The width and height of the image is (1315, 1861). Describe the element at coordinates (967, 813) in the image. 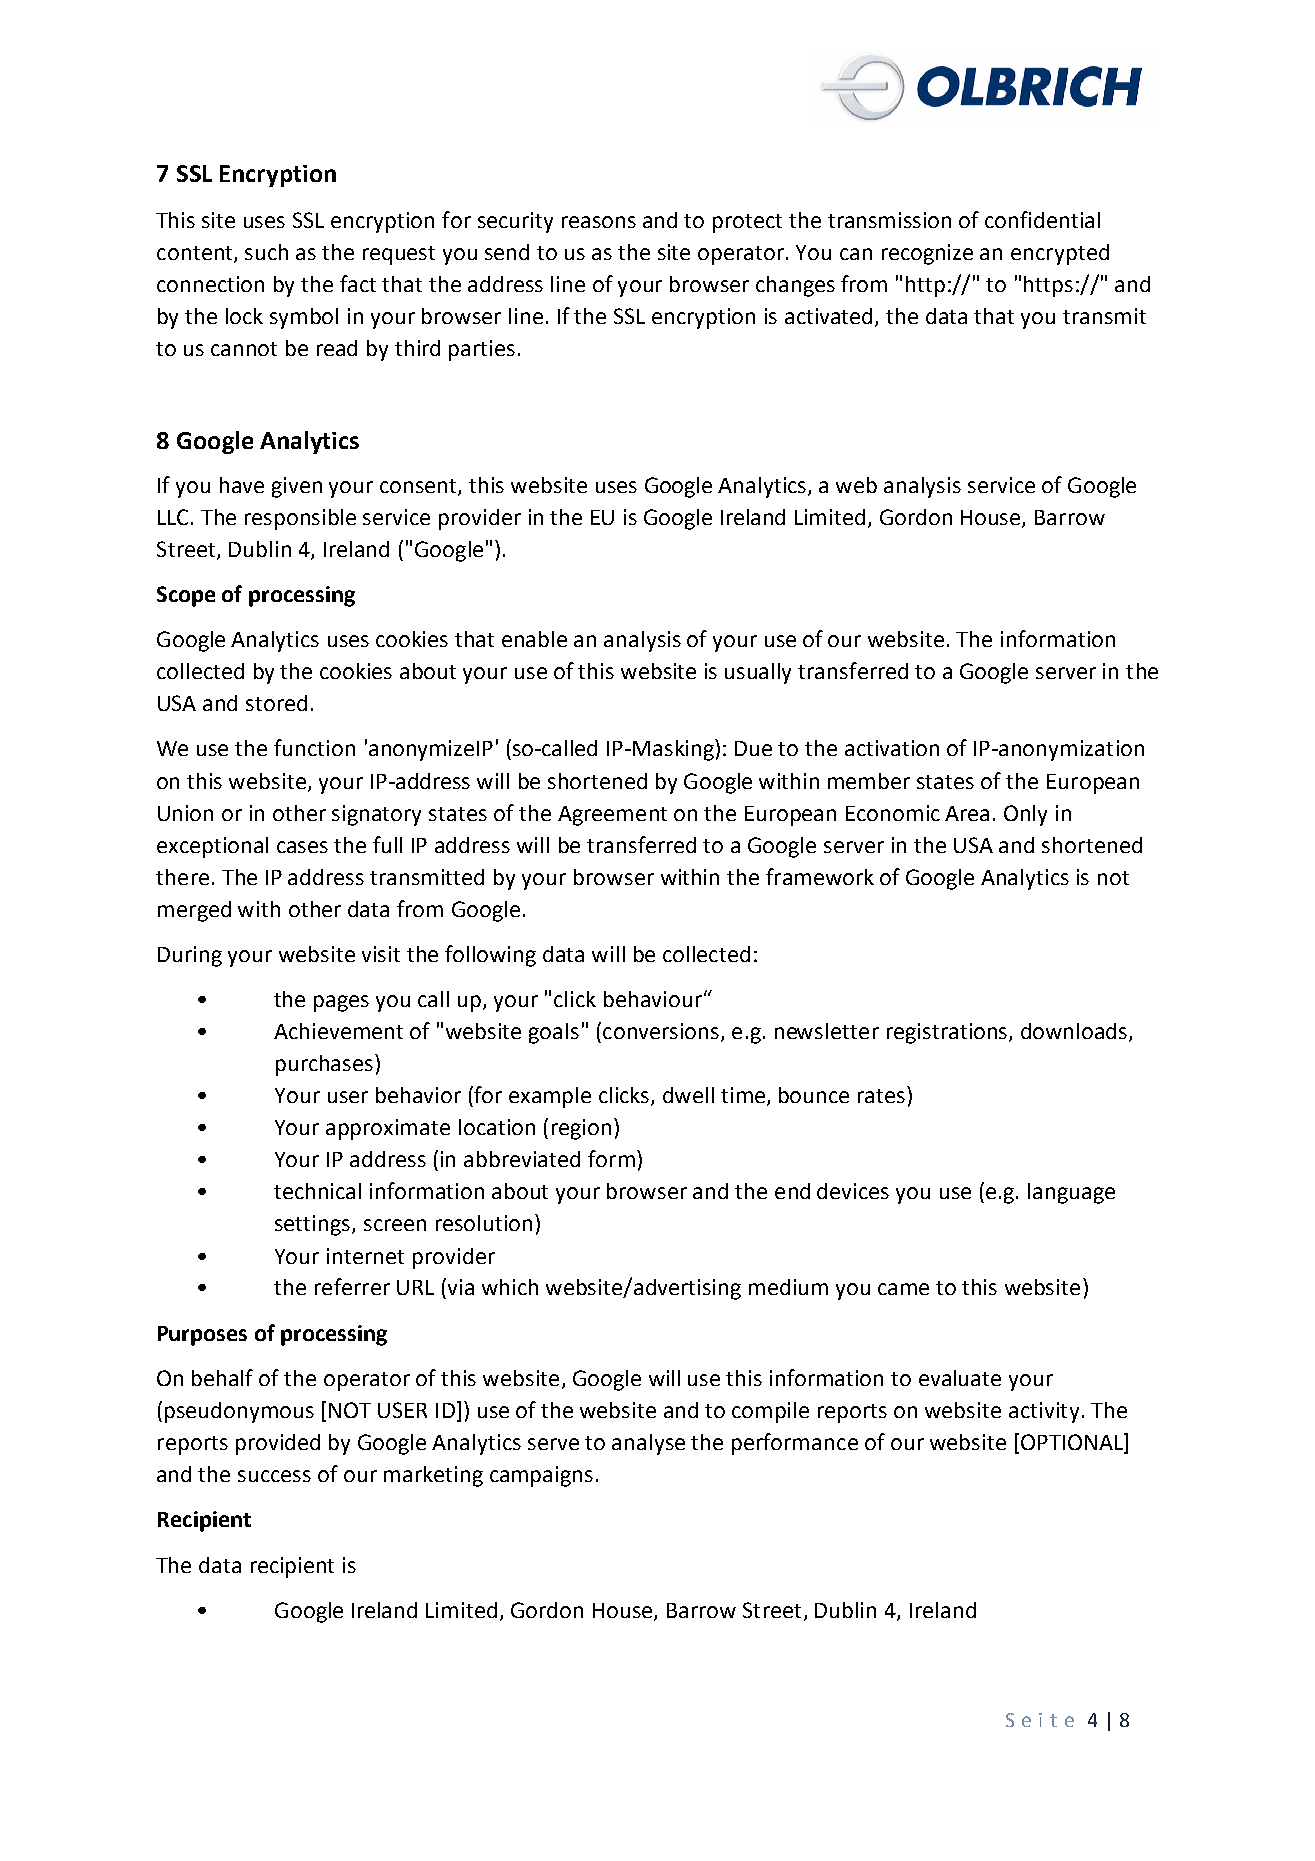

I see `Area` at that location.
